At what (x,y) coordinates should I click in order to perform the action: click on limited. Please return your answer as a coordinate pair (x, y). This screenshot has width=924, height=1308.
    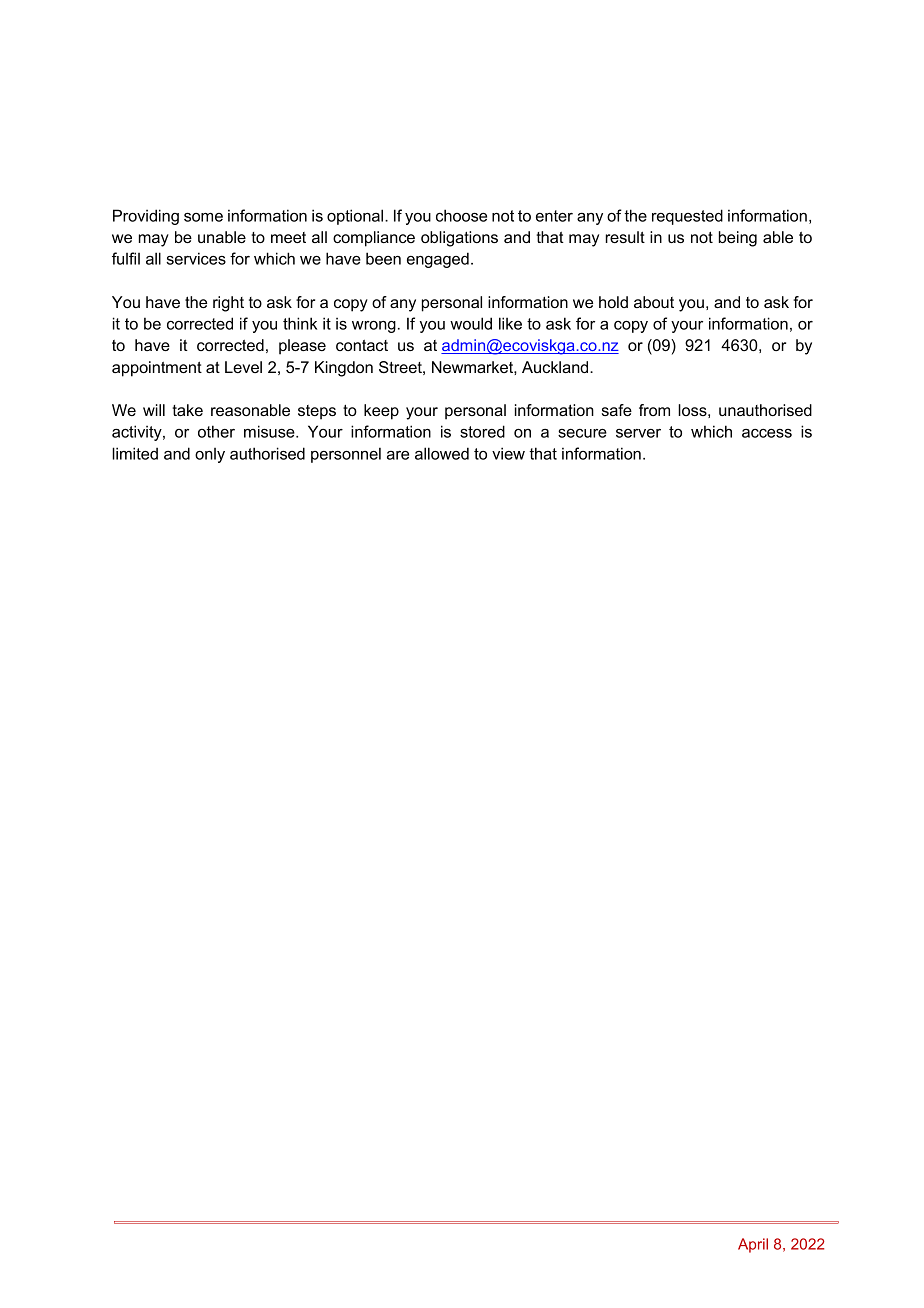
    Looking at the image, I should click on (135, 453).
